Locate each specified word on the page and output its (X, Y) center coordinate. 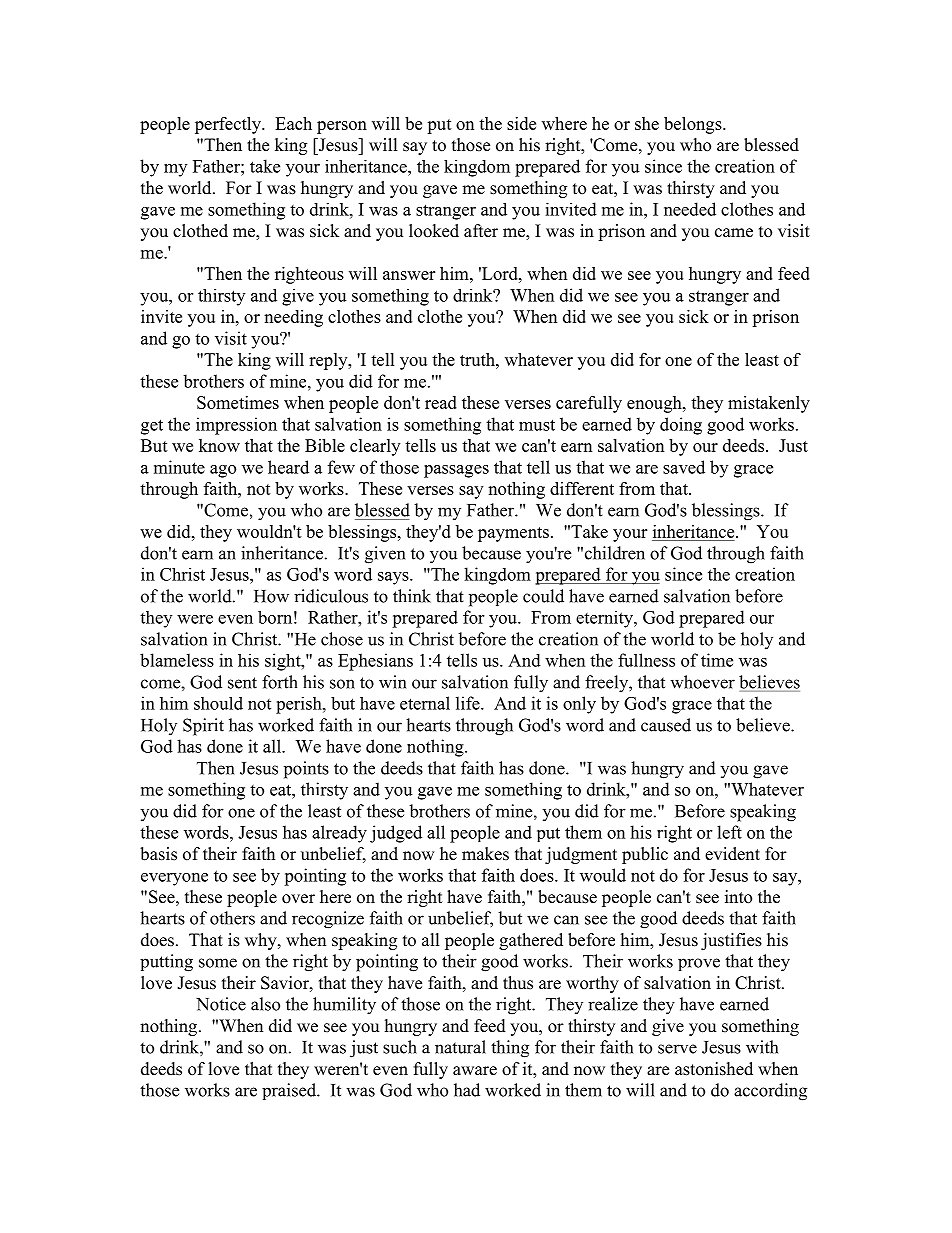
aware (475, 1071)
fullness (646, 660)
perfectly (229, 125)
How (271, 596)
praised (290, 1091)
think (412, 596)
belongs (694, 125)
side (521, 123)
